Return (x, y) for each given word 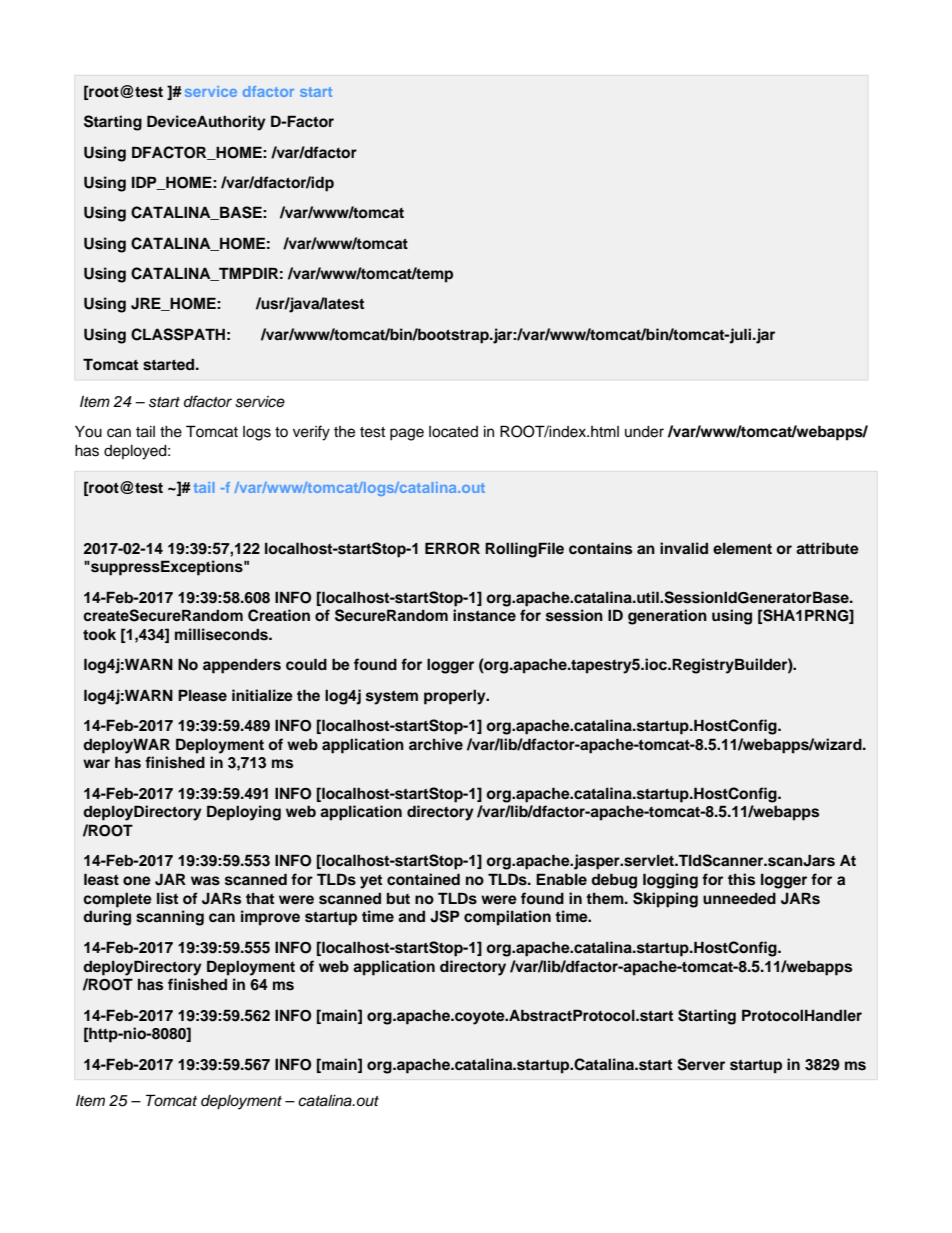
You (88, 432)
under (644, 432)
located (453, 432)
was (205, 881)
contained (423, 879)
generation (667, 617)
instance (484, 615)
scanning (170, 918)
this (741, 879)
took (99, 634)
